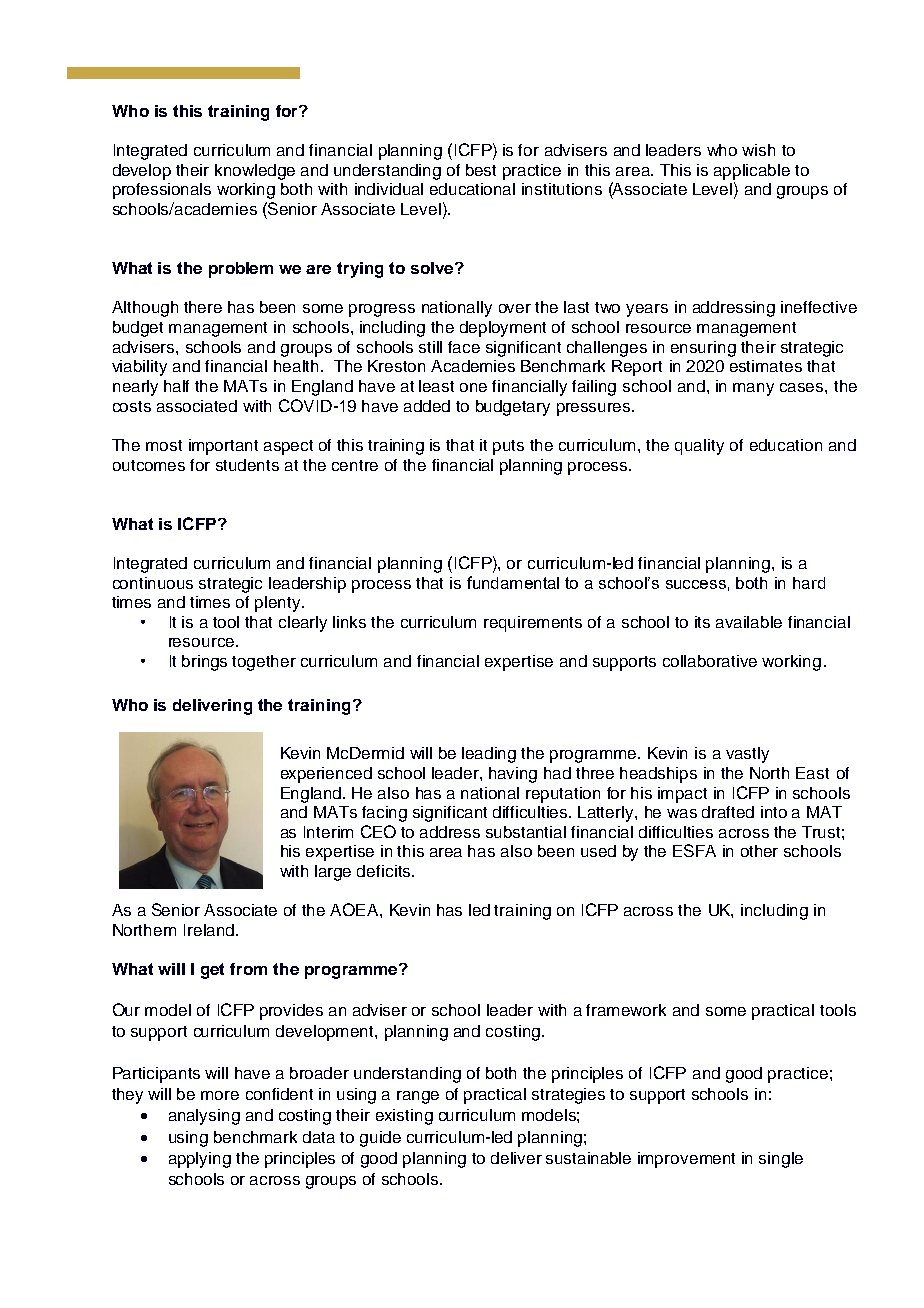 The image size is (924, 1308). Describe the element at coordinates (699, 447) in the screenshot. I see `quality` at that location.
